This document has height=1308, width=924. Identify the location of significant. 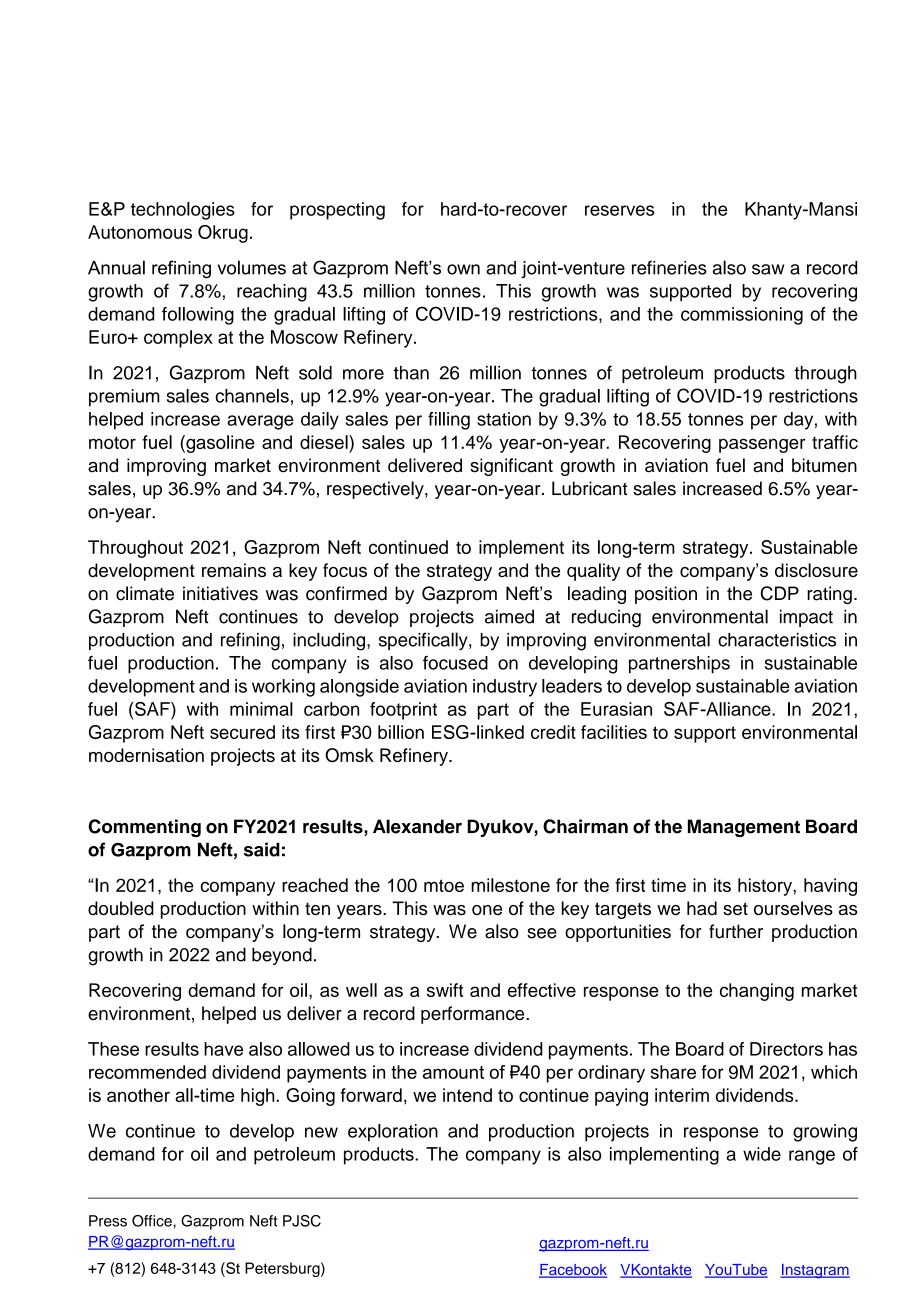
(511, 467).
